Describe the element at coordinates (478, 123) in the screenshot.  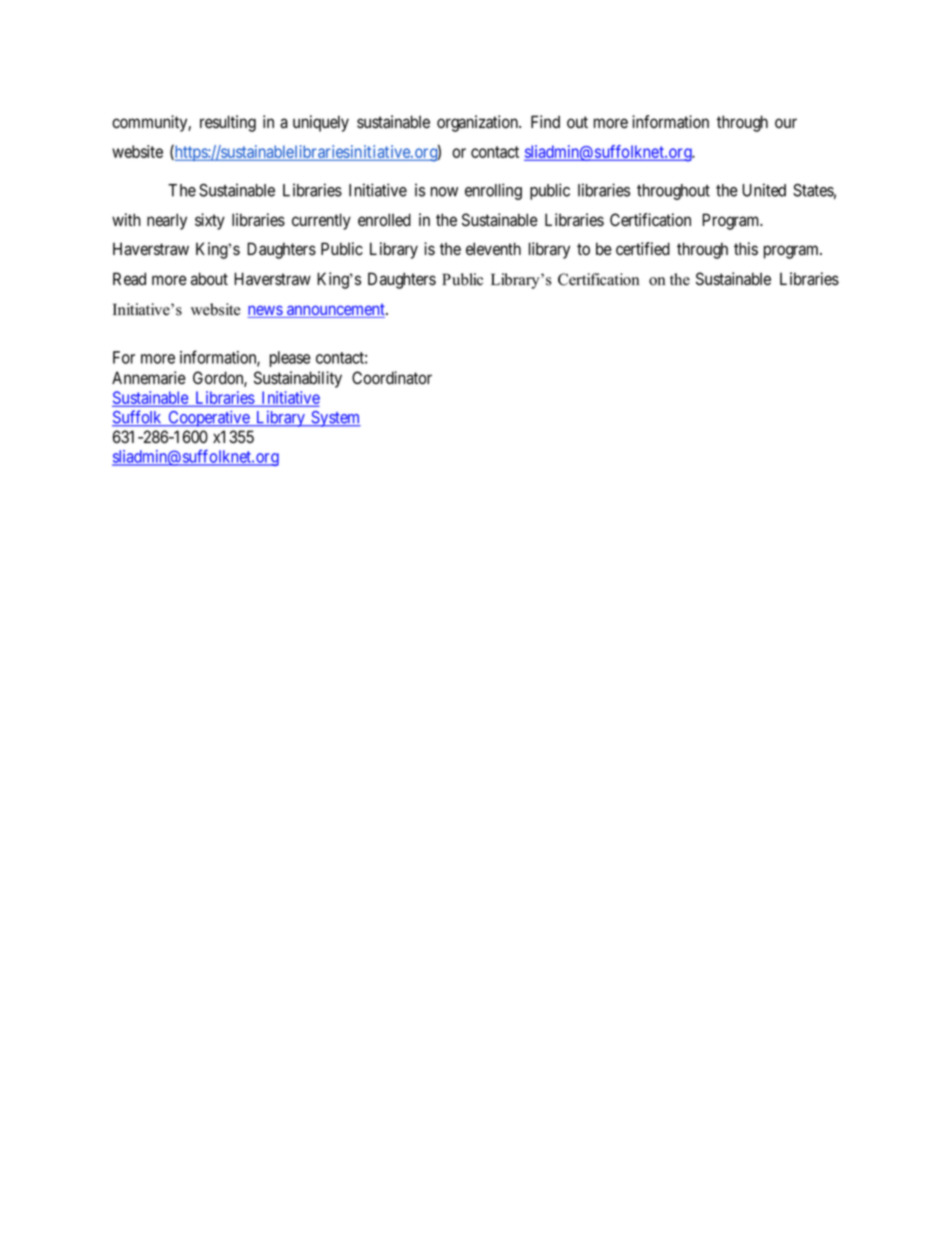
I see `organization` at that location.
